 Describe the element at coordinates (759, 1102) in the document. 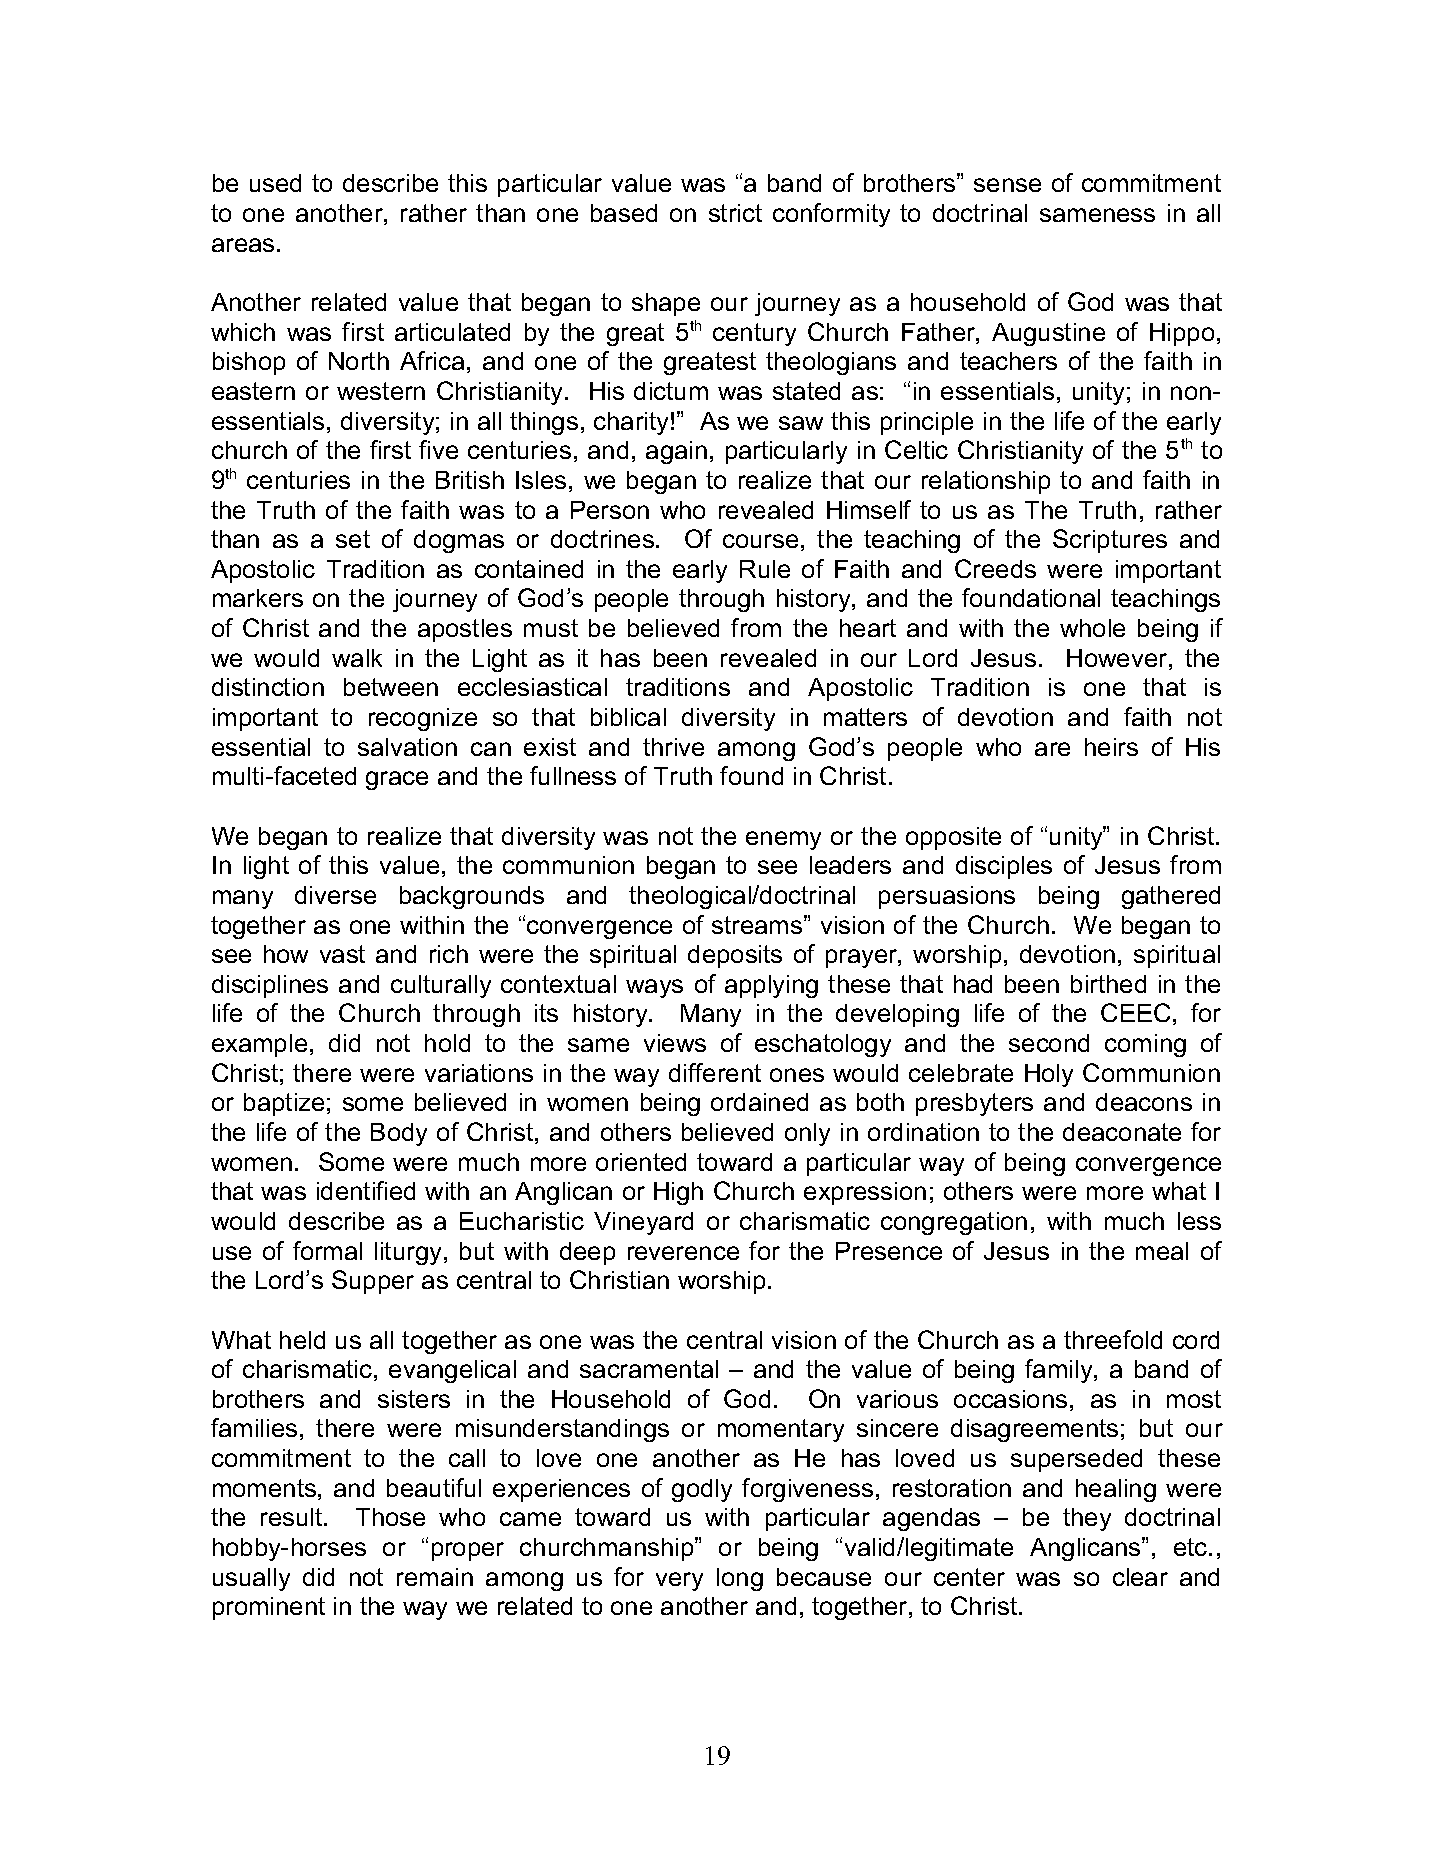

I see `ordained` at that location.
